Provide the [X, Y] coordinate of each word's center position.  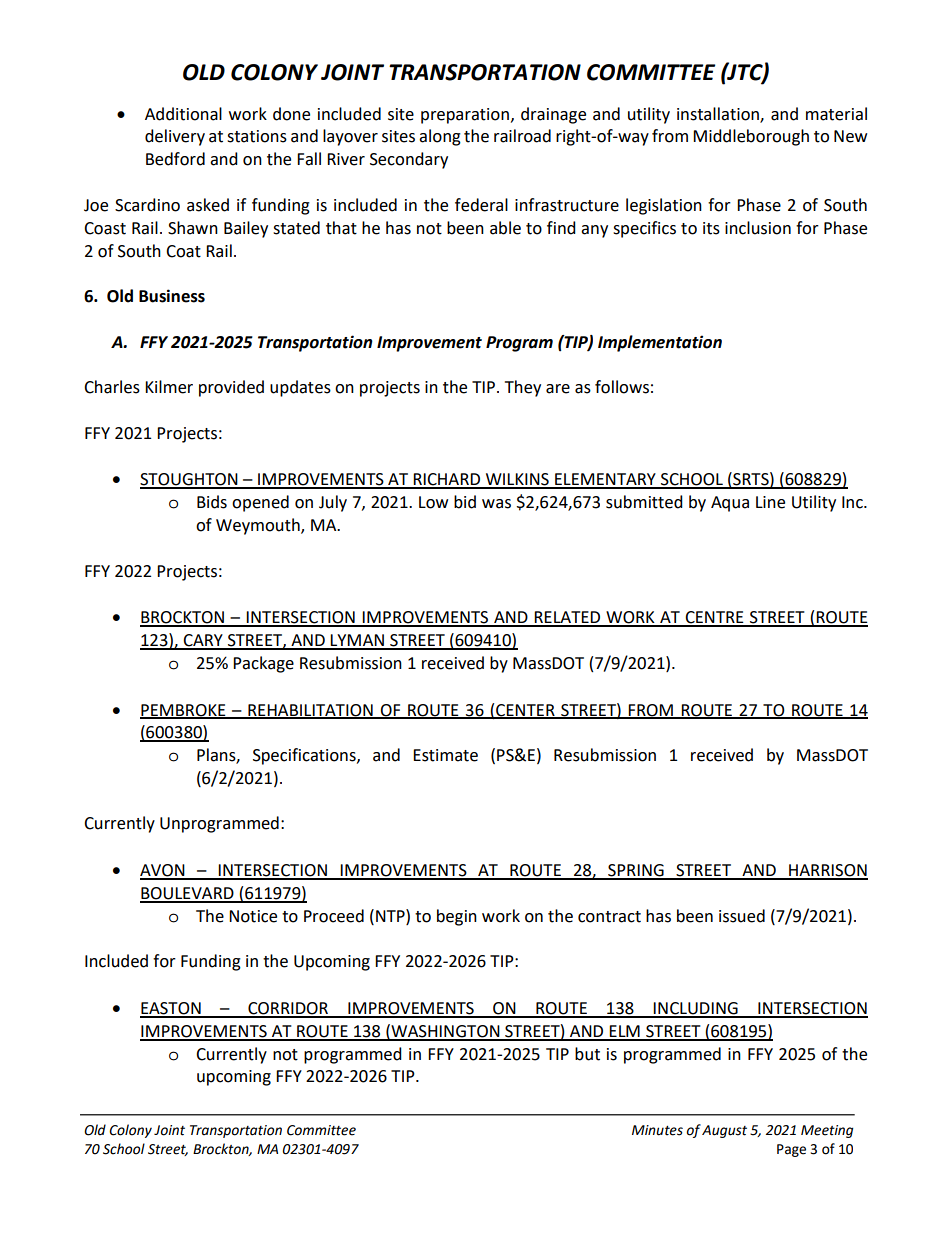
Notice [253, 916]
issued [742, 916]
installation [719, 114]
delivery [175, 137]
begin [457, 917]
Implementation [660, 343]
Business [172, 296]
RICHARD [447, 480]
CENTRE [714, 618]
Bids [212, 502]
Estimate [445, 755]
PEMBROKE [184, 711]
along [440, 137]
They [523, 388]
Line [770, 502]
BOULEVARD [188, 894]
